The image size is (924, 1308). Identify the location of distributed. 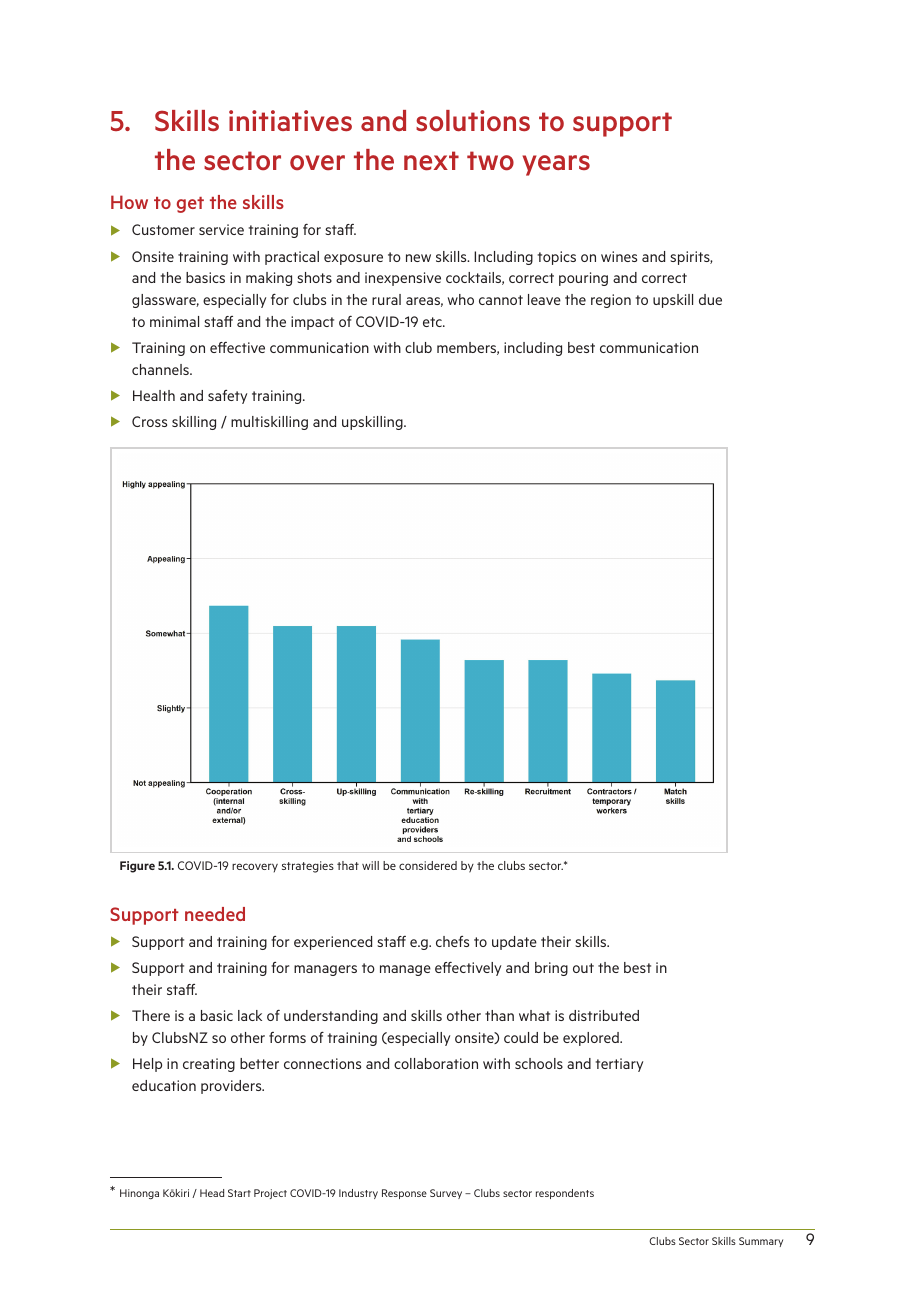
(604, 1015).
